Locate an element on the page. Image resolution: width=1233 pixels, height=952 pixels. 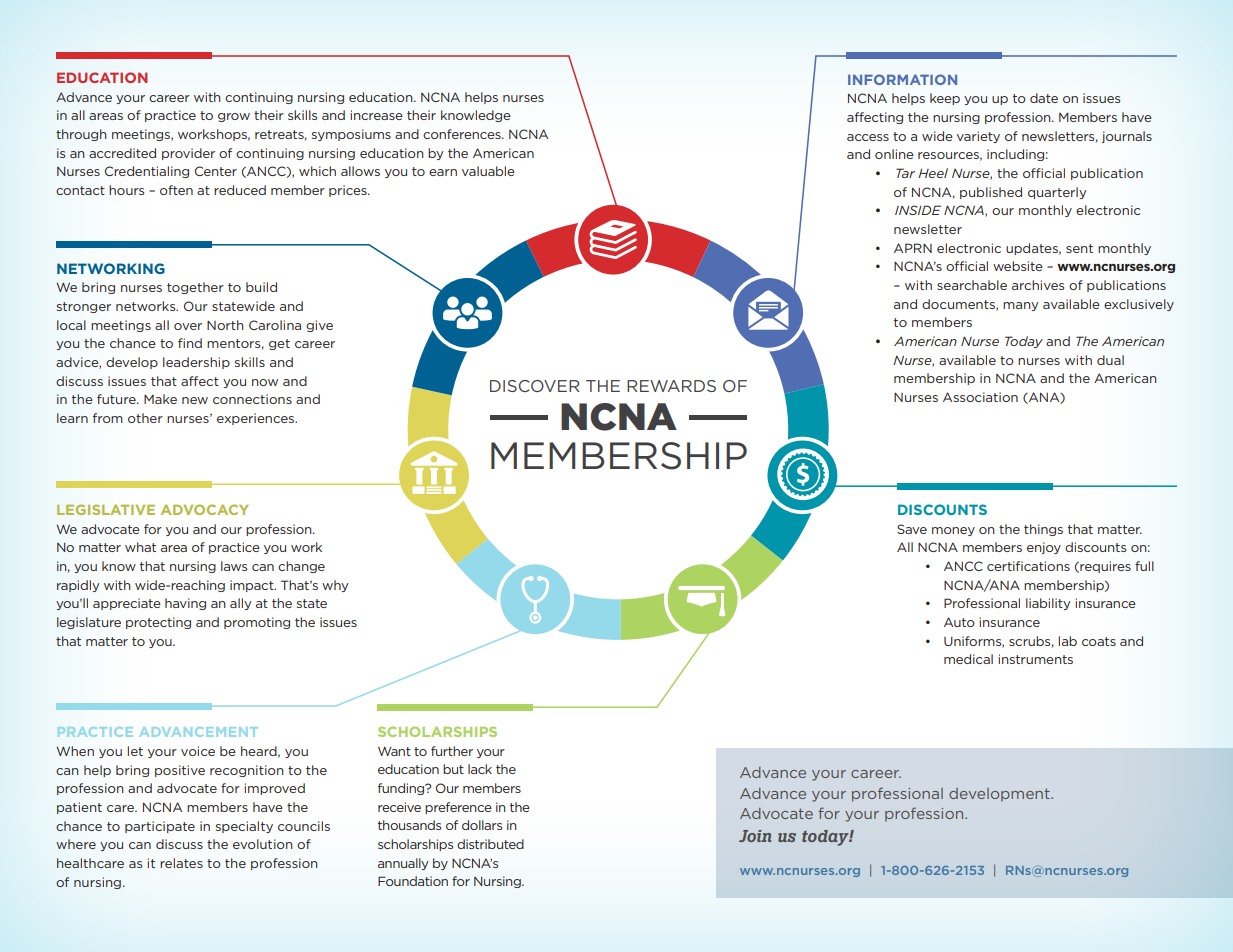
together is located at coordinates (195, 288).
